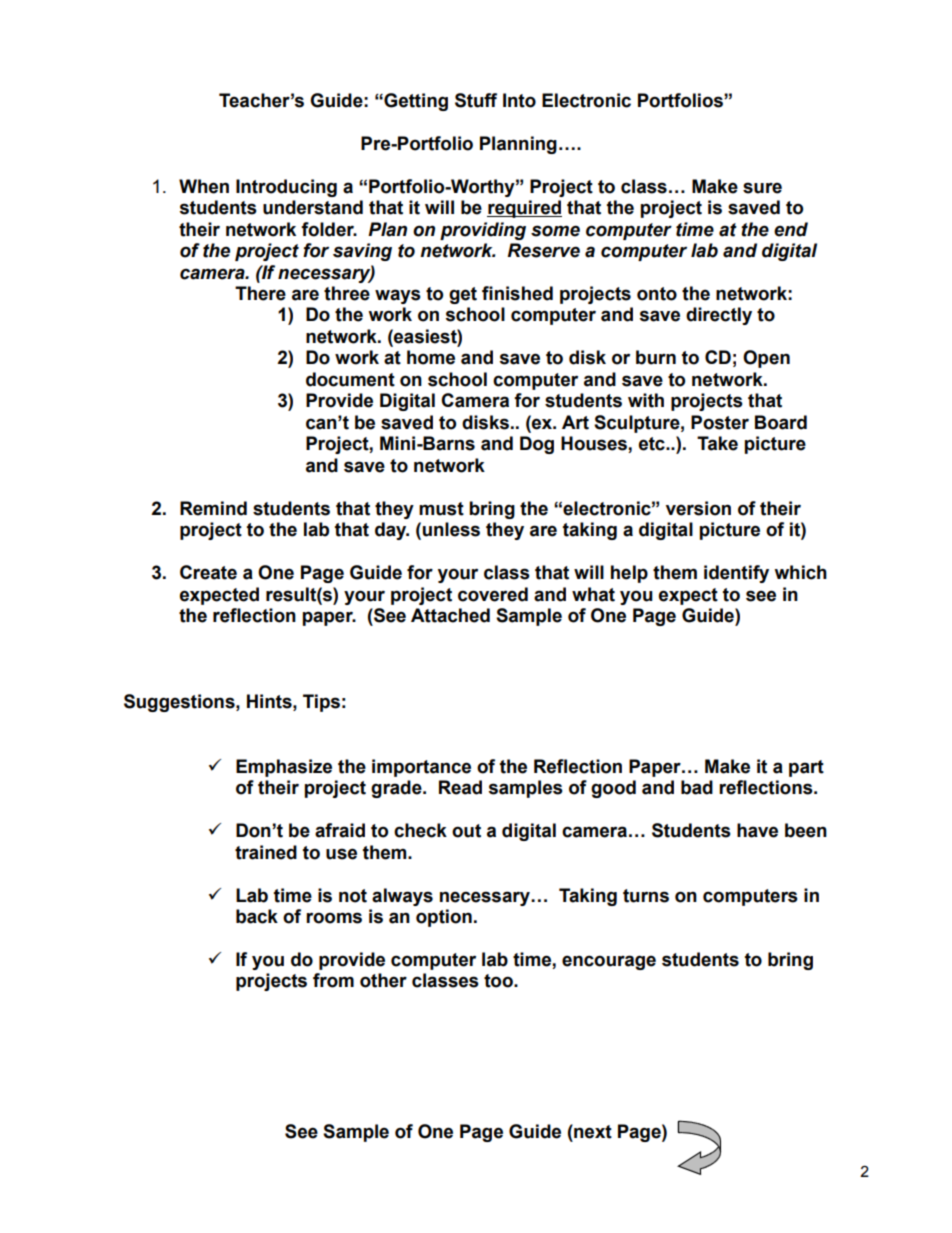  I want to click on Into, so click(519, 100).
